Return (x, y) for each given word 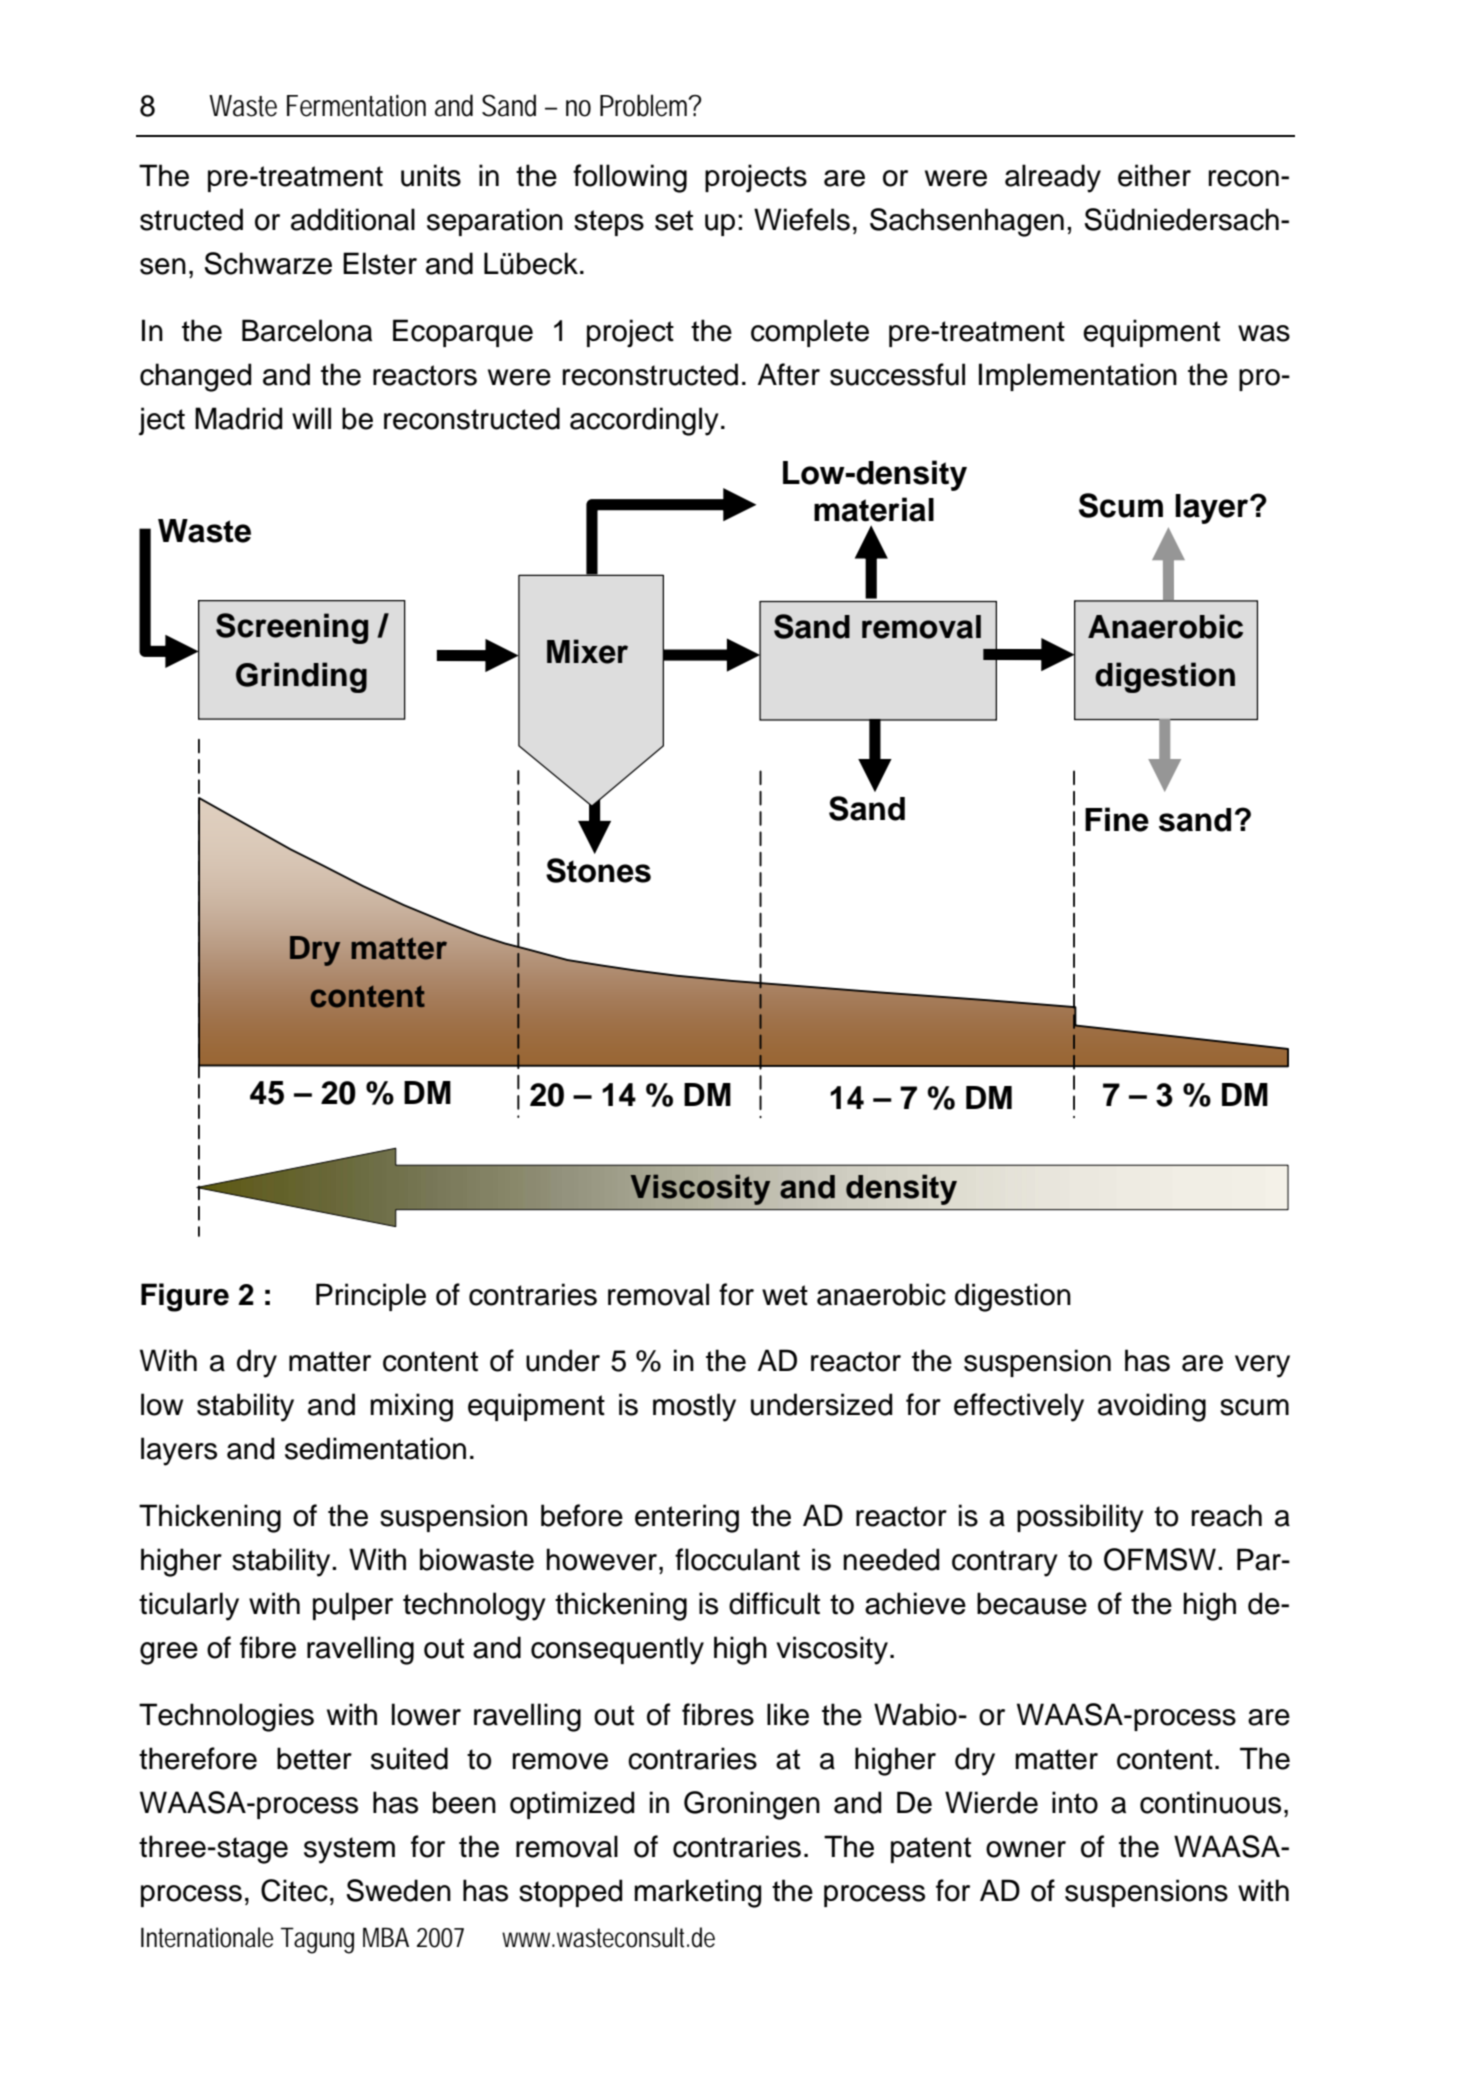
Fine (1117, 819)
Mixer (587, 651)
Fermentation (356, 106)
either (1154, 175)
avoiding (1152, 1407)
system (349, 1850)
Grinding (301, 677)
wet (785, 1295)
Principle (371, 1297)
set (674, 220)
